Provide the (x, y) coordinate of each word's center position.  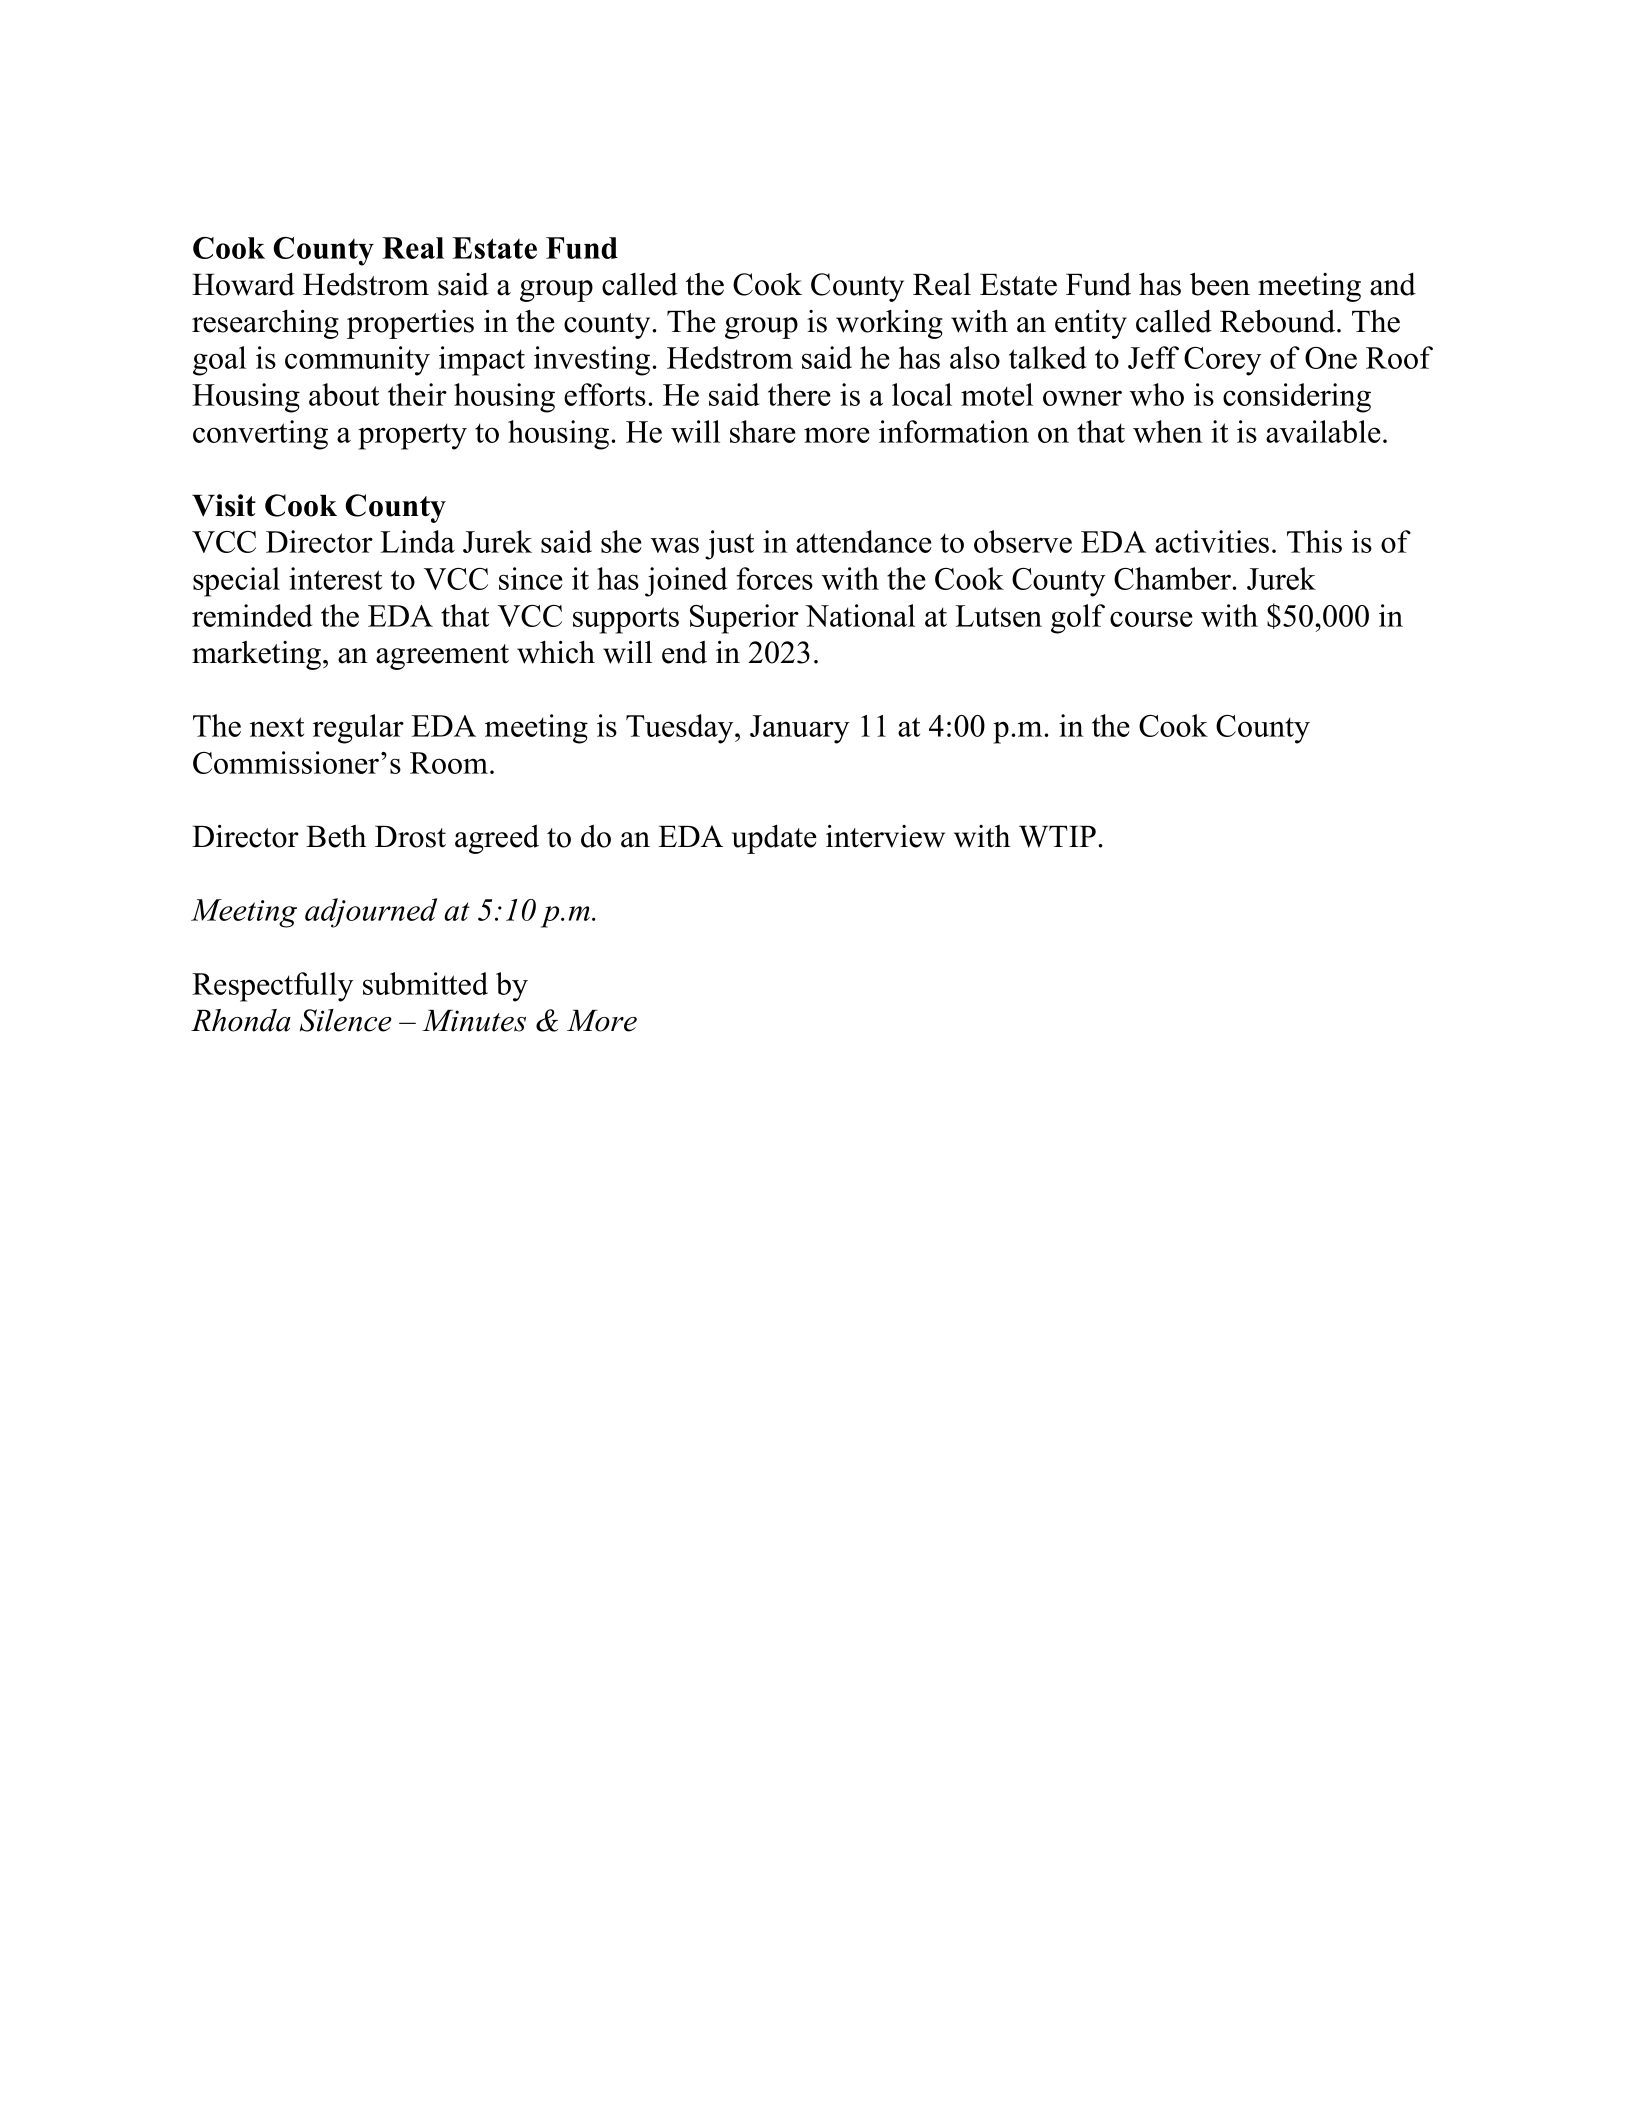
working (889, 324)
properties (410, 324)
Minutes (474, 1021)
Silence (346, 1020)
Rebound (1279, 321)
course (1151, 619)
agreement (442, 657)
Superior (744, 619)
